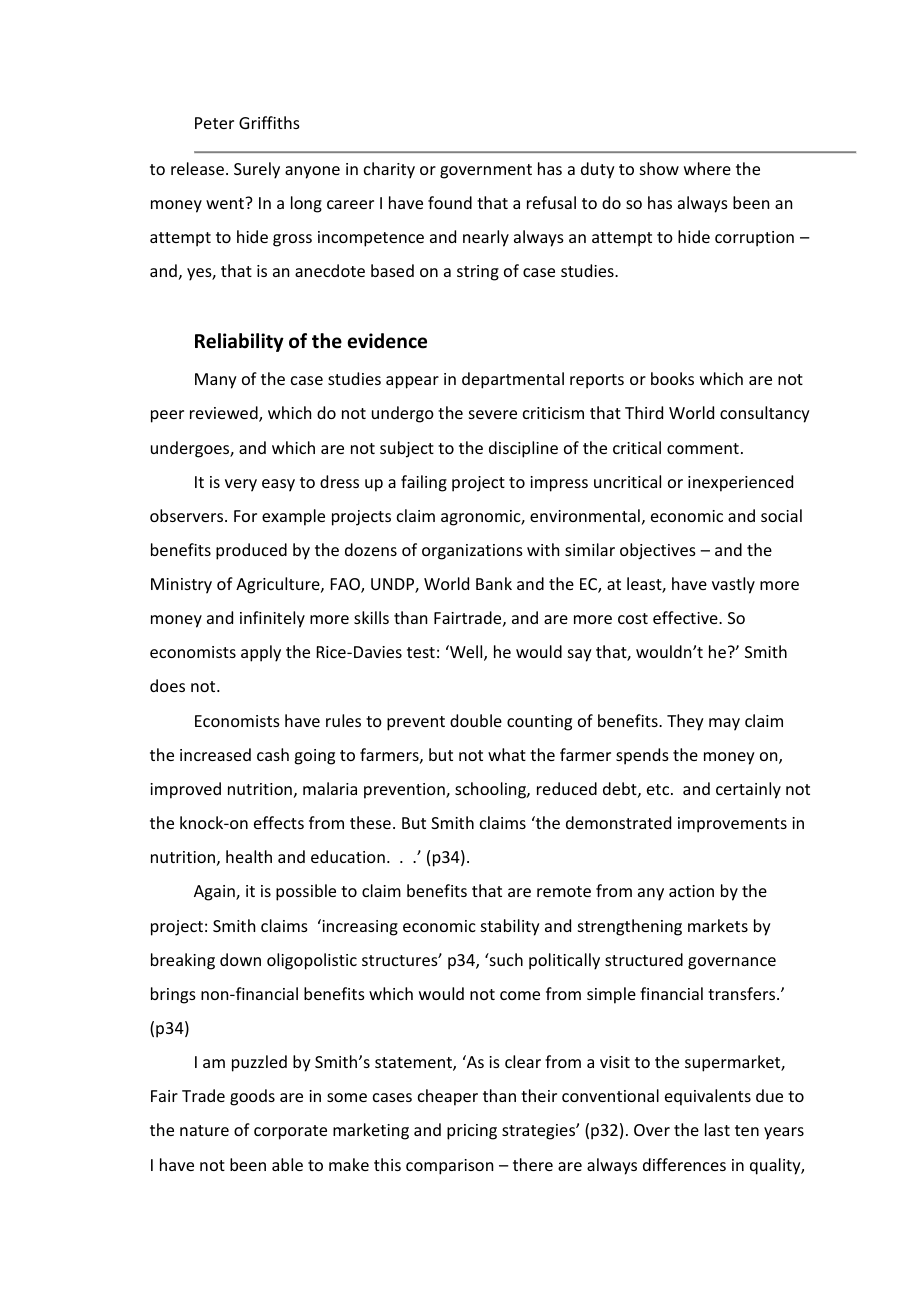 The image size is (924, 1308). I want to click on inexperienced, so click(740, 483).
